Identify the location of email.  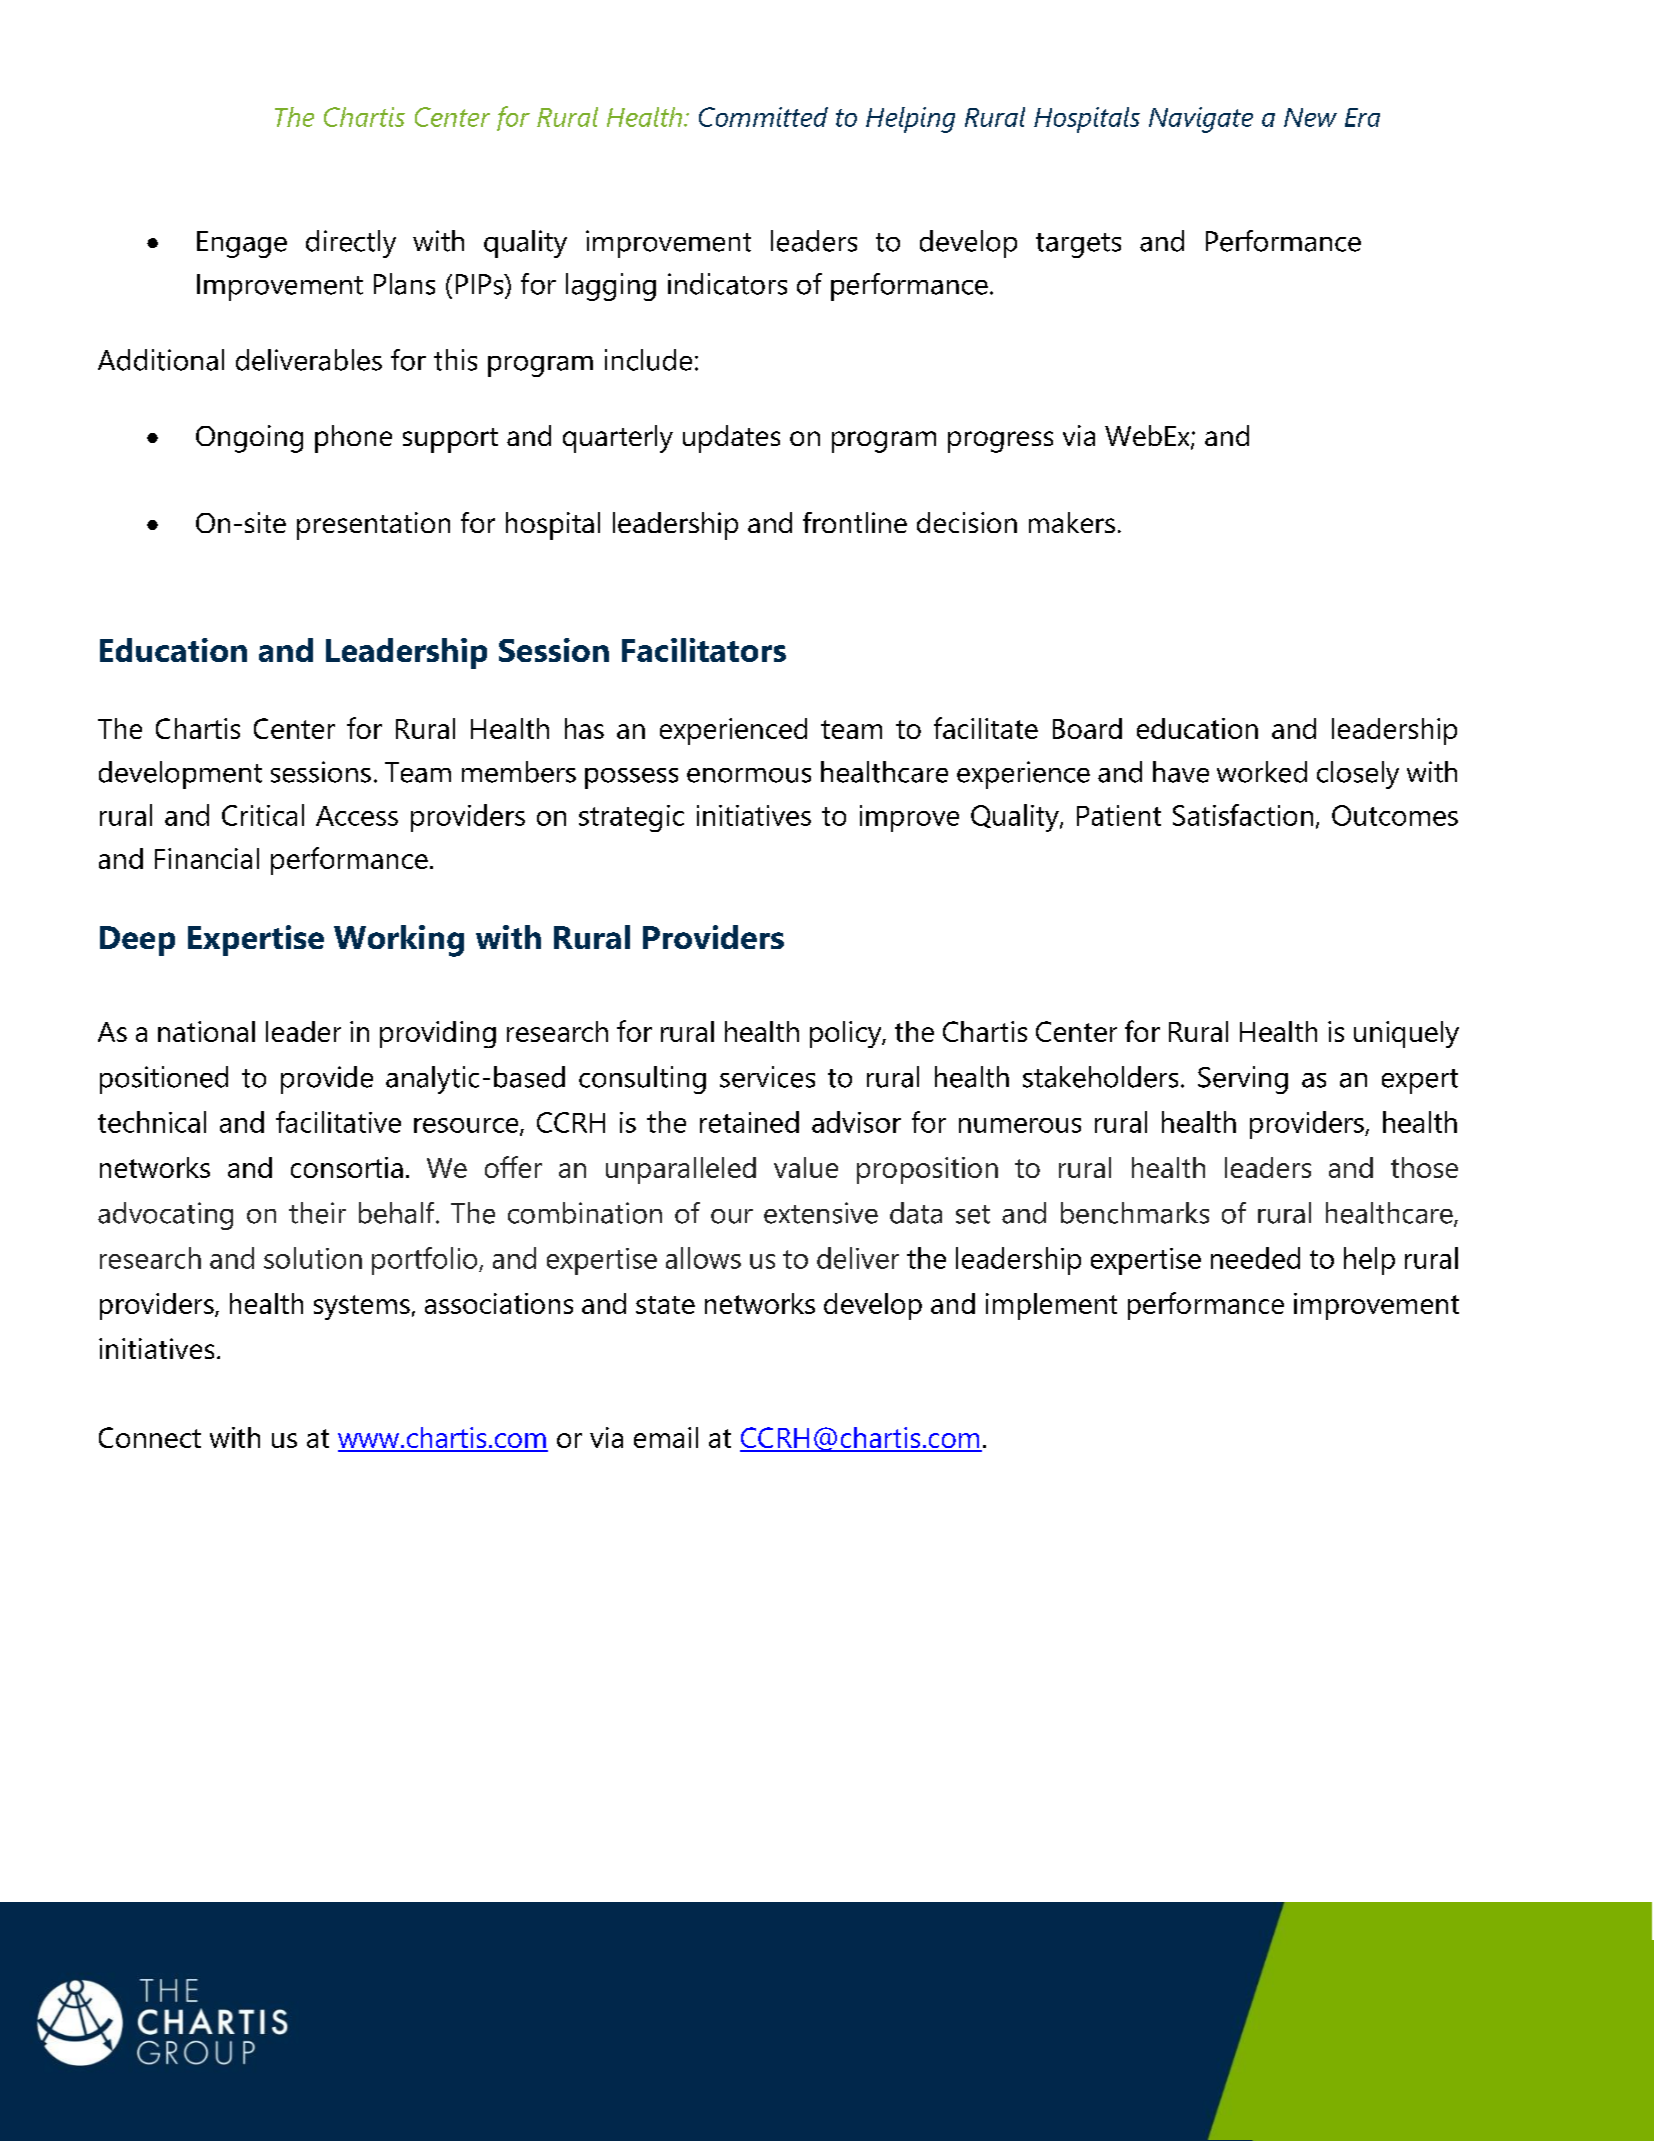
(666, 1437).
